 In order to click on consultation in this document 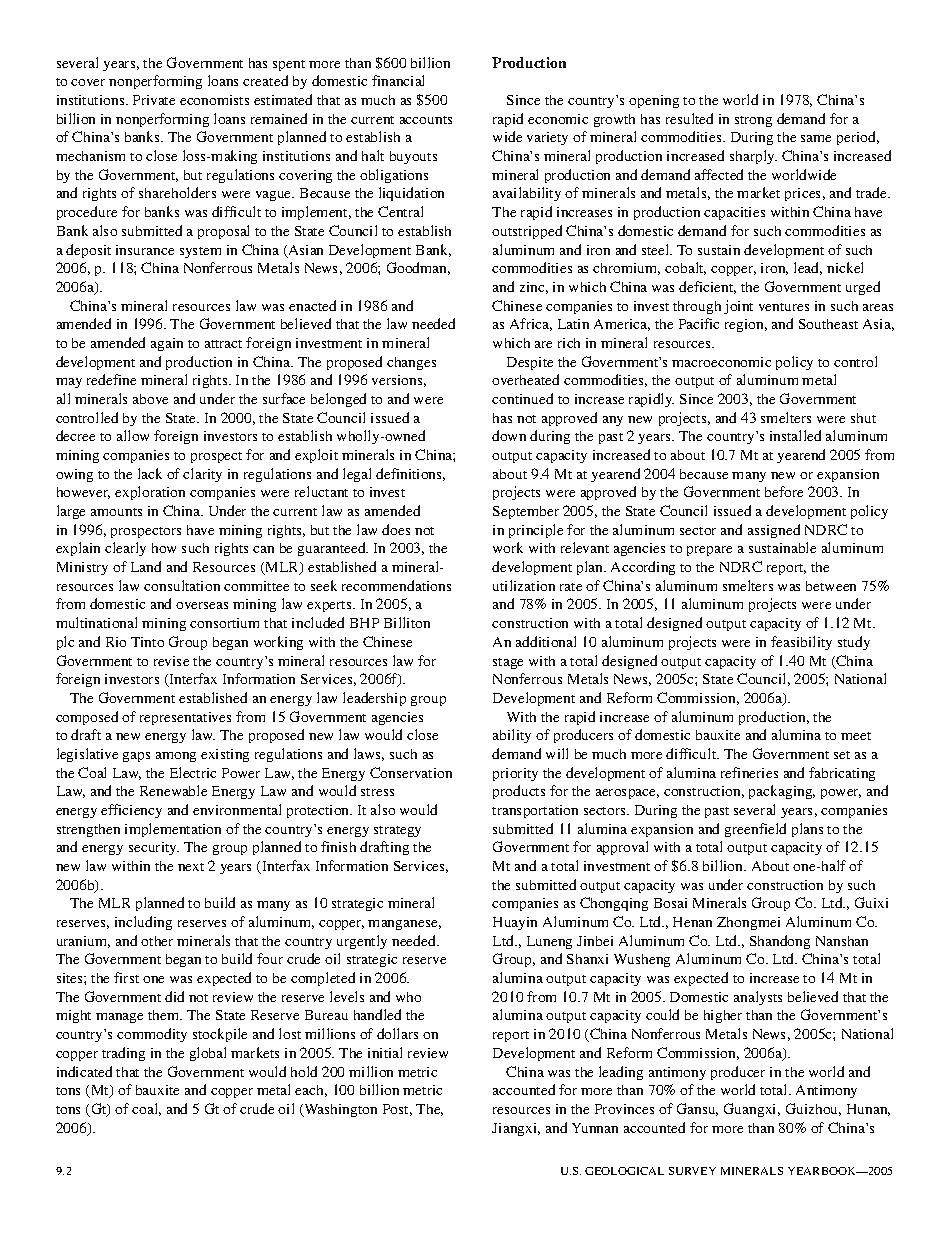, I will do `click(182, 585)`.
